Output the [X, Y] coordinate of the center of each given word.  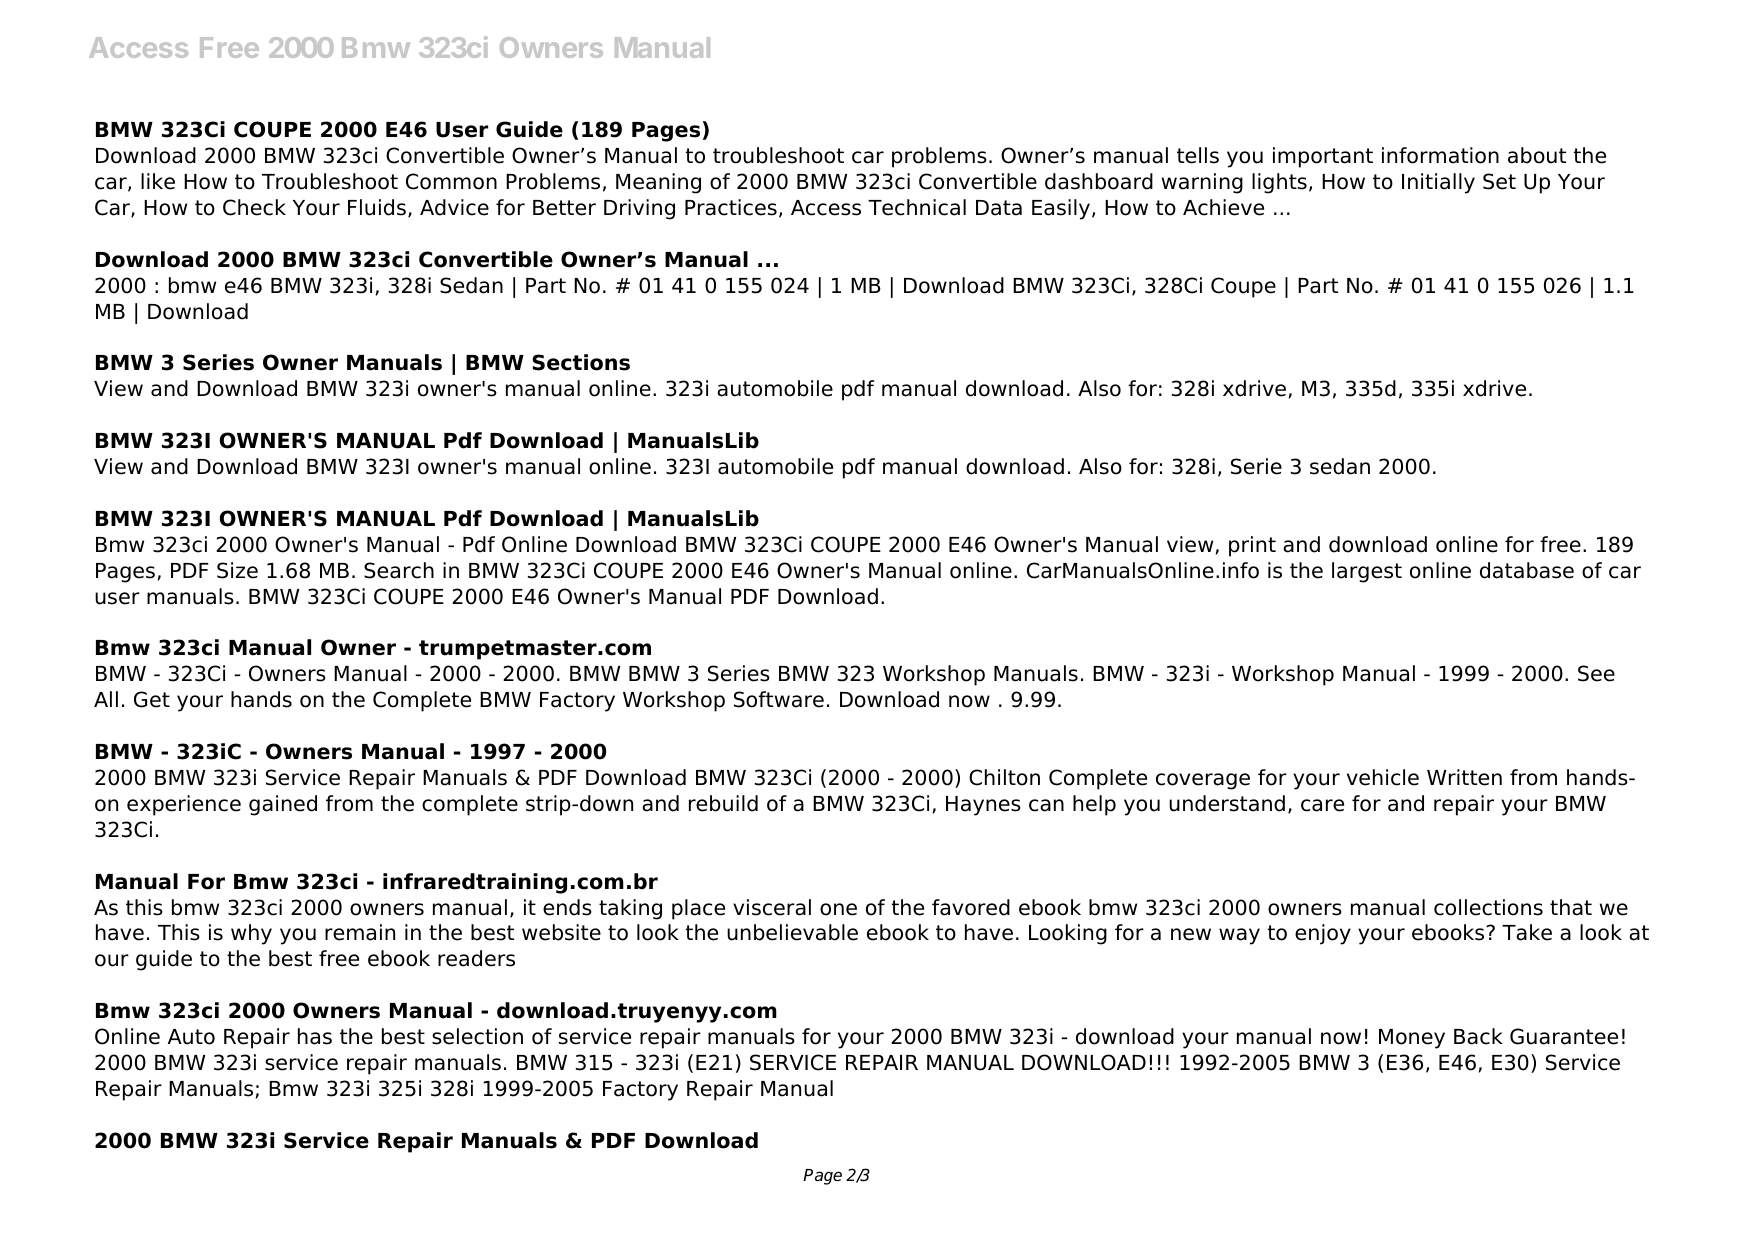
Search [399, 570]
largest [1367, 572]
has [315, 1036]
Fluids [377, 207]
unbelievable [792, 932]
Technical [917, 207]
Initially [1438, 183]
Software [779, 699]
